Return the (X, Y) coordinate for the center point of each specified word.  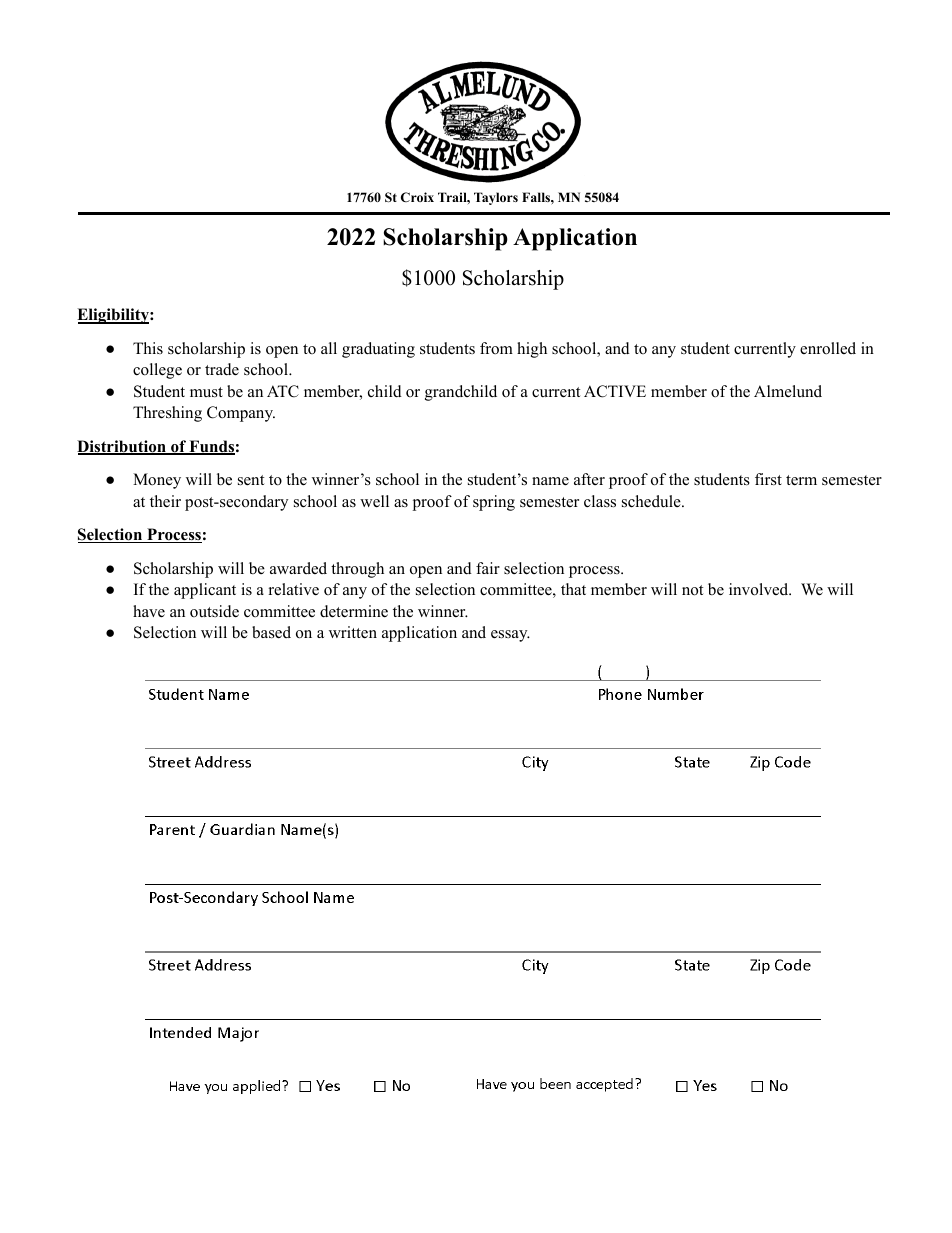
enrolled (828, 348)
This (148, 348)
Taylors (496, 198)
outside (214, 611)
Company (241, 414)
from (496, 348)
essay (510, 636)
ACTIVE (615, 391)
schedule (652, 501)
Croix (417, 197)
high (532, 350)
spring (494, 503)
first (768, 479)
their (165, 501)
